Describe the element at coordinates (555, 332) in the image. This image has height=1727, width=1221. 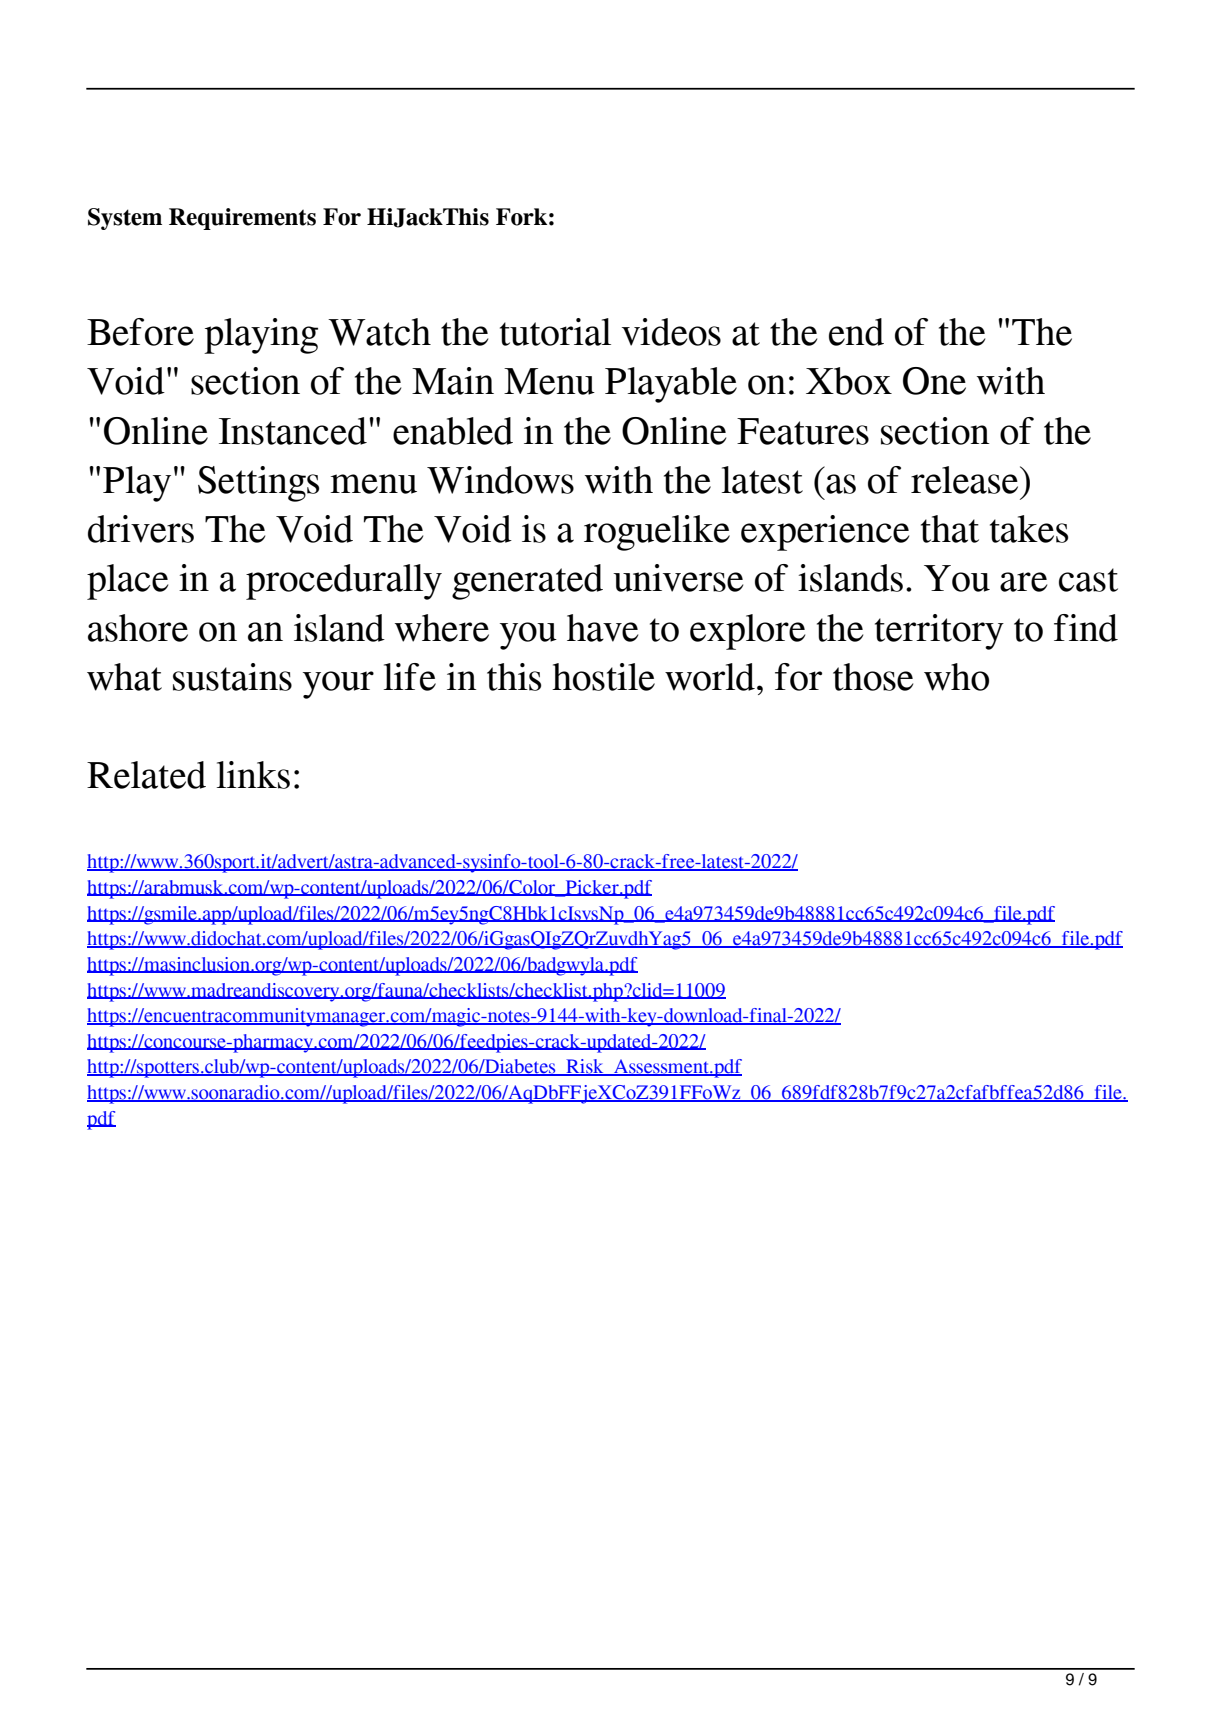
I see `tutorial` at that location.
